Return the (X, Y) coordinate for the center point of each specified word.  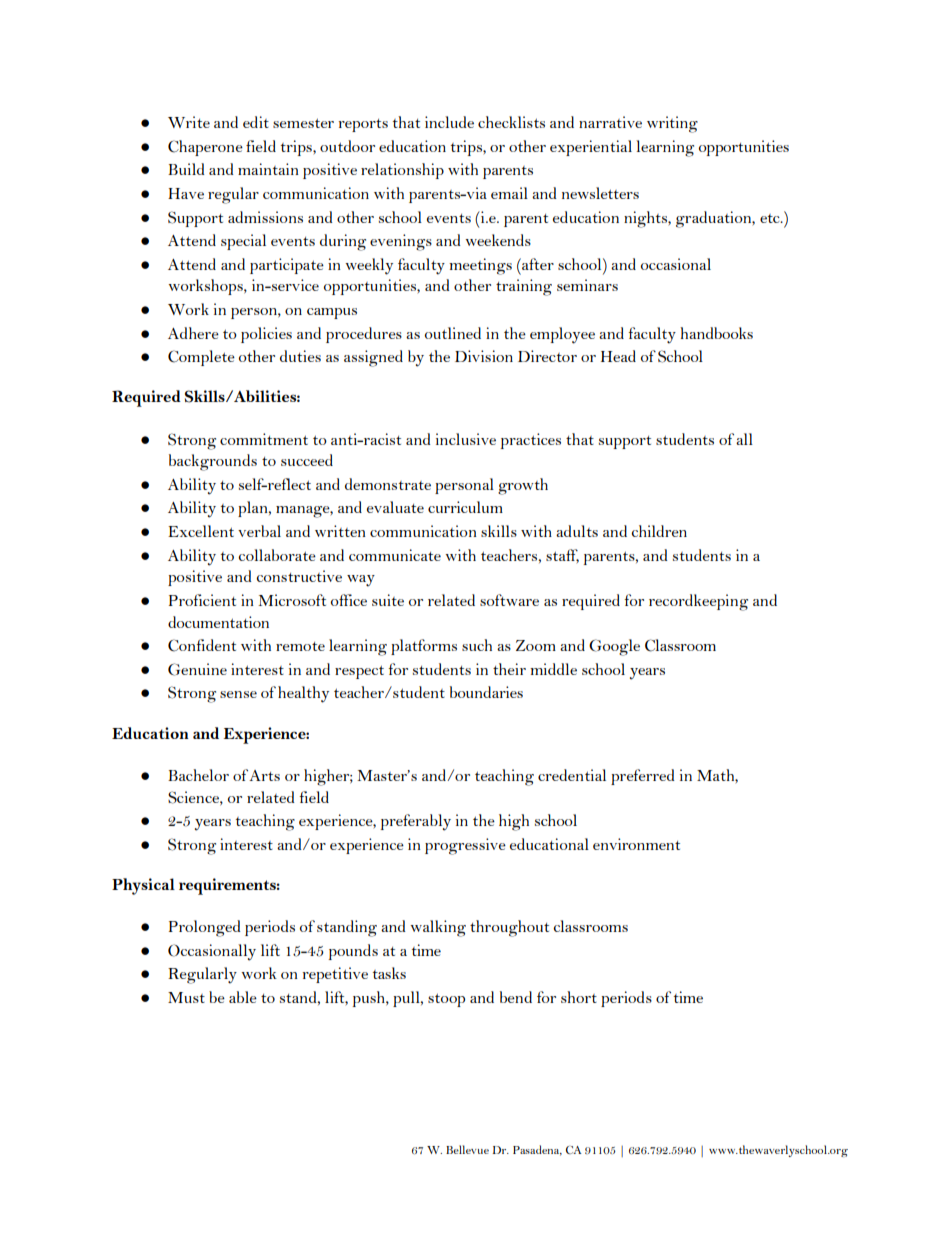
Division (484, 356)
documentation (218, 622)
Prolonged (205, 928)
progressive (465, 846)
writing (672, 124)
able (243, 997)
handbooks (716, 333)
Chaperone (205, 148)
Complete (201, 358)
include (449, 122)
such (477, 645)
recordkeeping (698, 602)
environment (636, 844)
